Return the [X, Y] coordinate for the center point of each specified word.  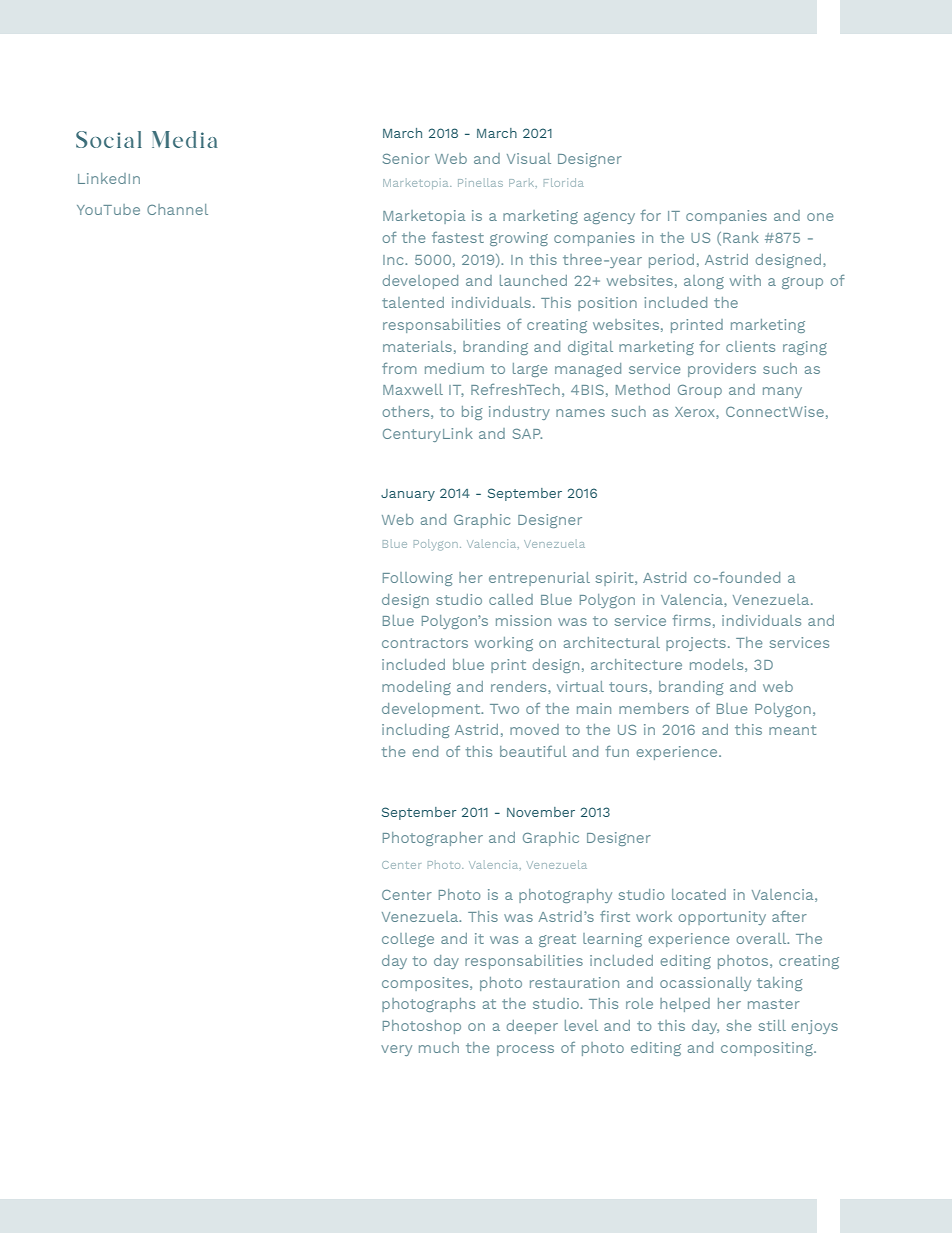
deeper [532, 1027]
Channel [177, 209]
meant [792, 730]
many [782, 392]
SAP [527, 434]
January [408, 495]
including [416, 731]
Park [523, 183]
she [738, 1025]
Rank [741, 237]
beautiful [533, 751]
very [396, 1050]
